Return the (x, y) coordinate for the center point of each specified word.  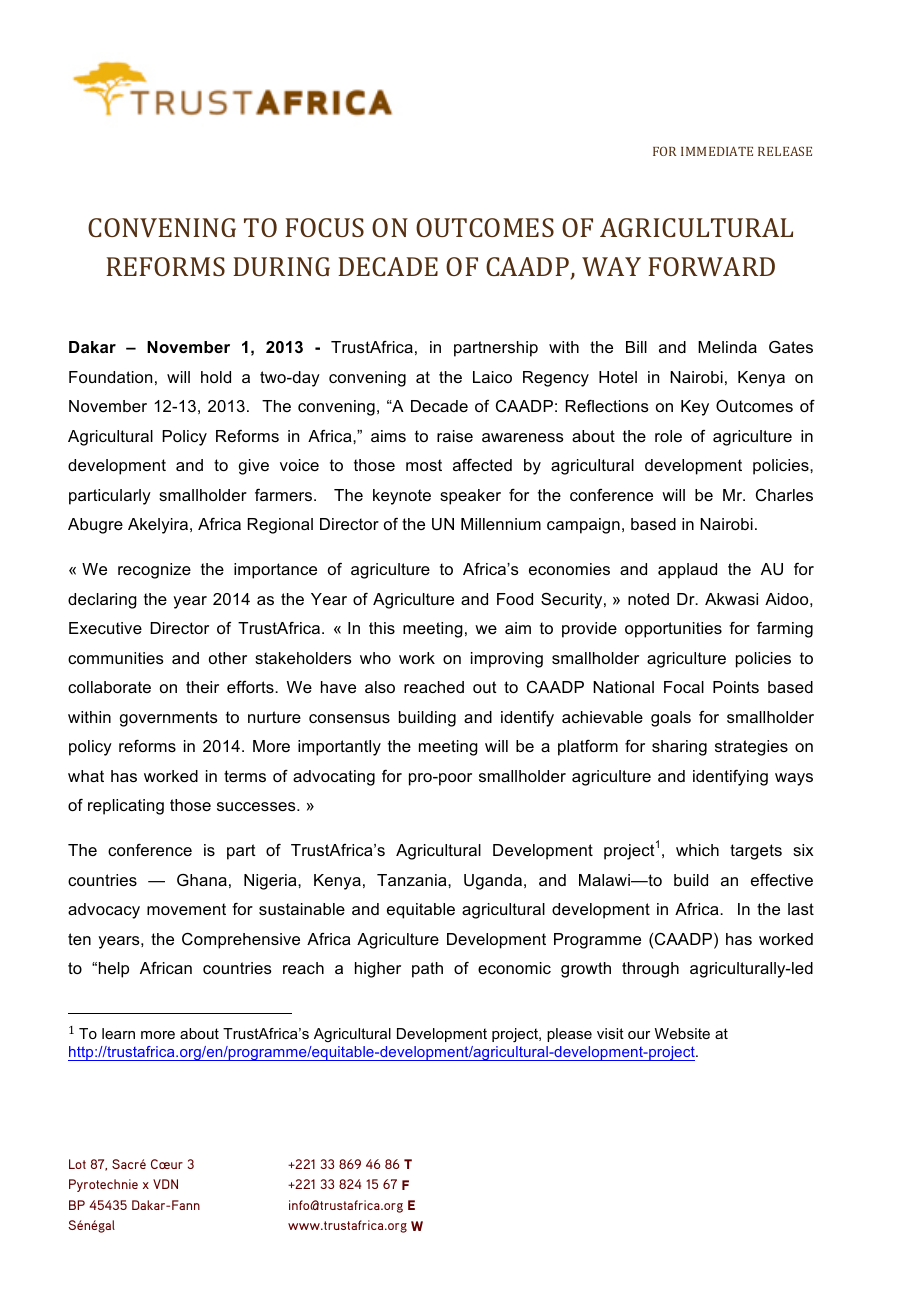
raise (455, 436)
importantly (339, 748)
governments (169, 719)
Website (682, 1033)
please (569, 1035)
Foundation (110, 377)
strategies (751, 748)
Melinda (727, 347)
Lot (77, 1164)
